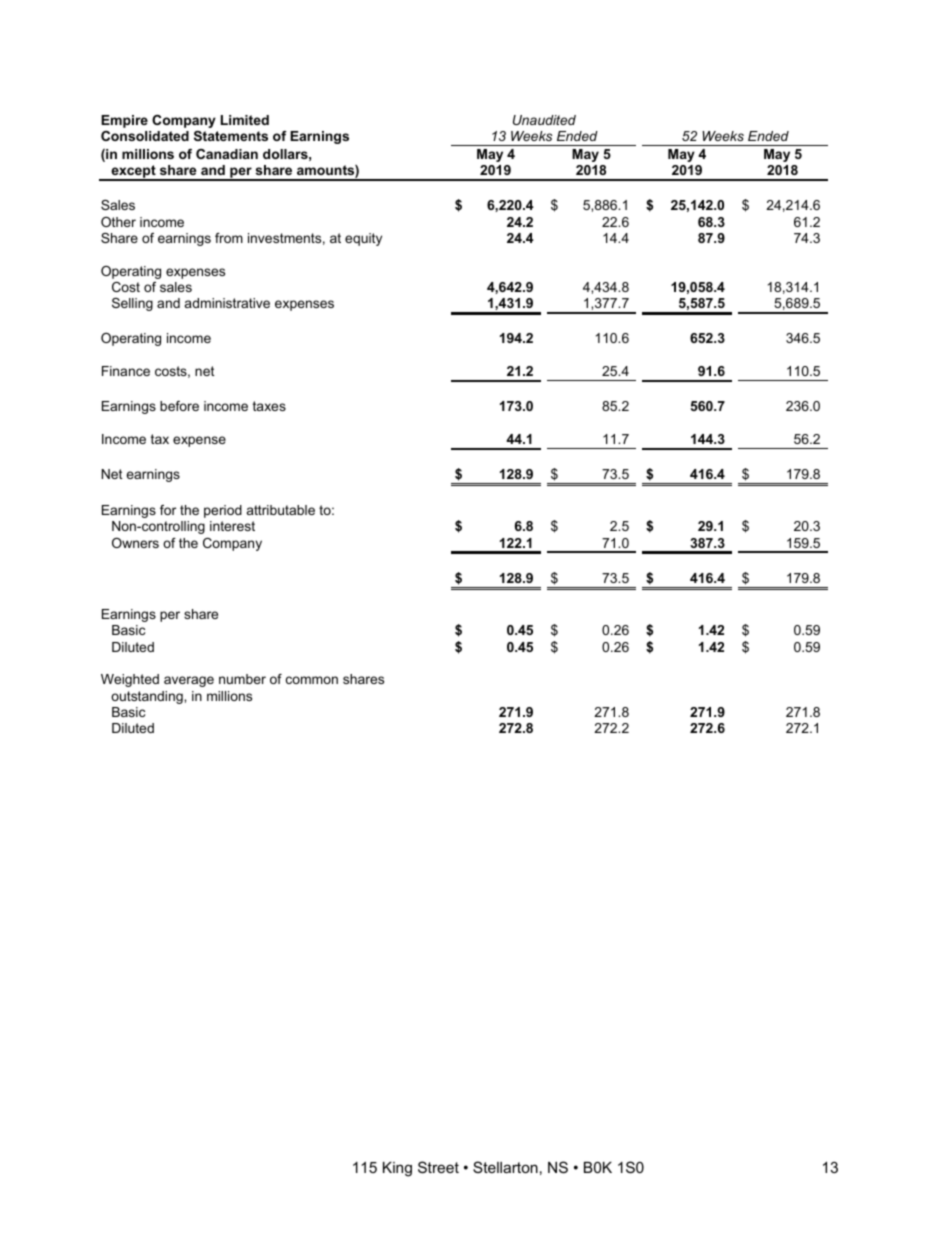 This screenshot has height=1233, width=952. What do you see at coordinates (363, 239) in the screenshot?
I see `equity` at bounding box center [363, 239].
